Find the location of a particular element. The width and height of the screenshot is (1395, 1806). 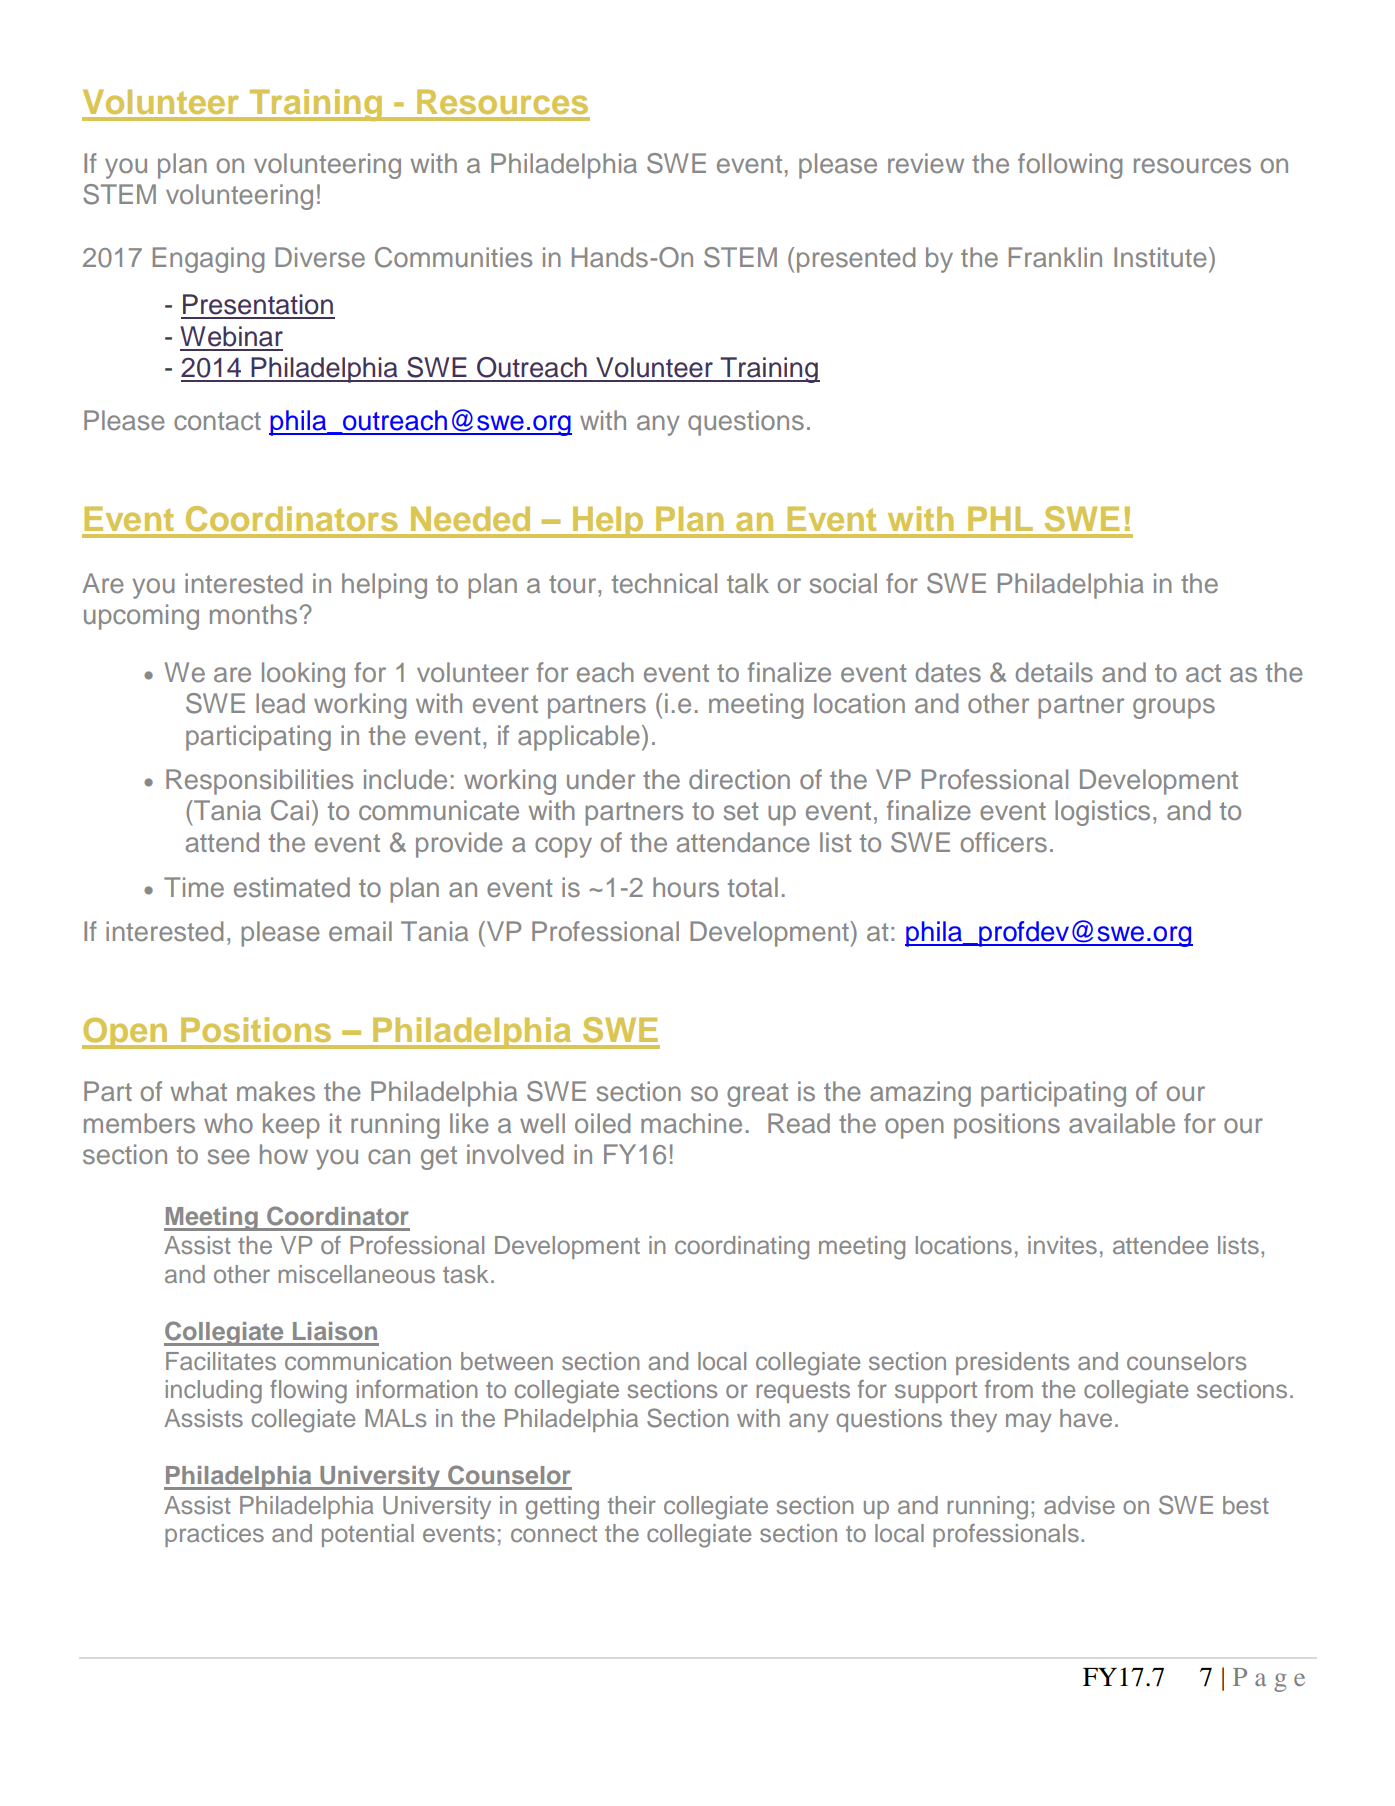

practices is located at coordinates (214, 1535).
